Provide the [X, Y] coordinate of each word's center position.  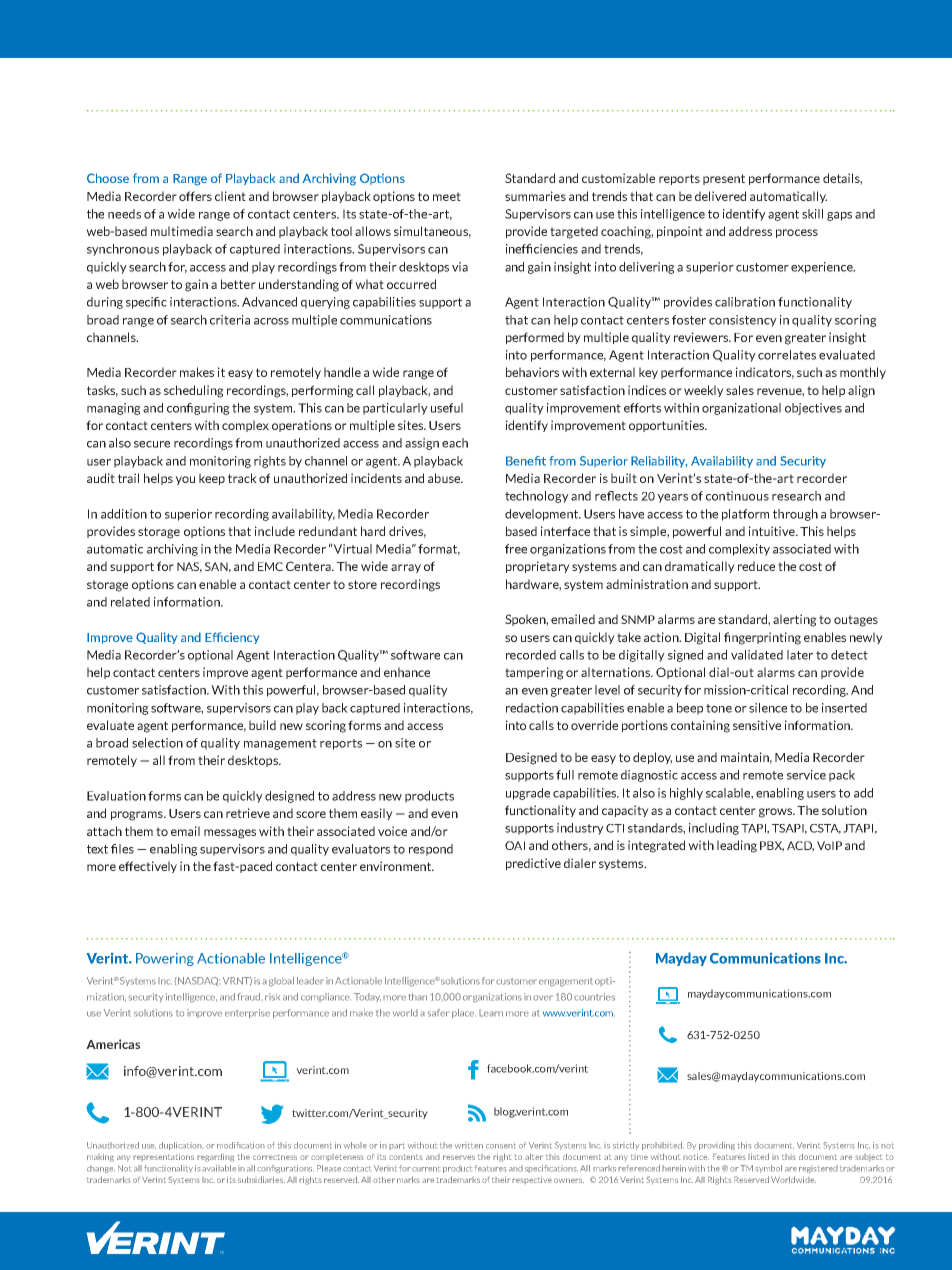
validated [757, 655]
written [469, 1145]
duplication [181, 1146]
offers [195, 196]
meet [447, 196]
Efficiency [232, 638]
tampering [534, 673]
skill [812, 214]
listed [758, 1156]
